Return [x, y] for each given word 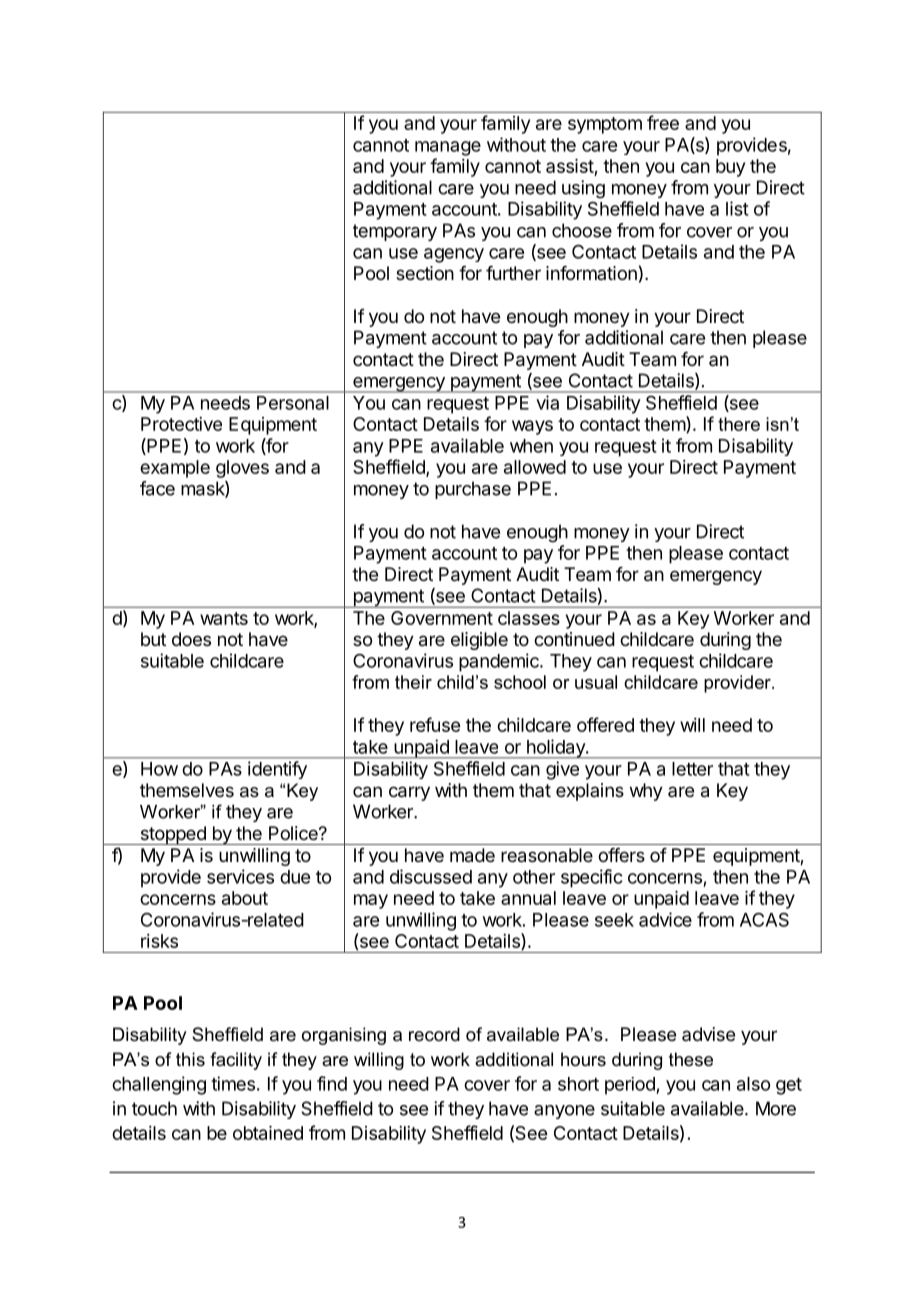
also [753, 1084]
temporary [395, 232]
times [233, 1083]
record [434, 1034]
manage [448, 148]
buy [730, 168]
